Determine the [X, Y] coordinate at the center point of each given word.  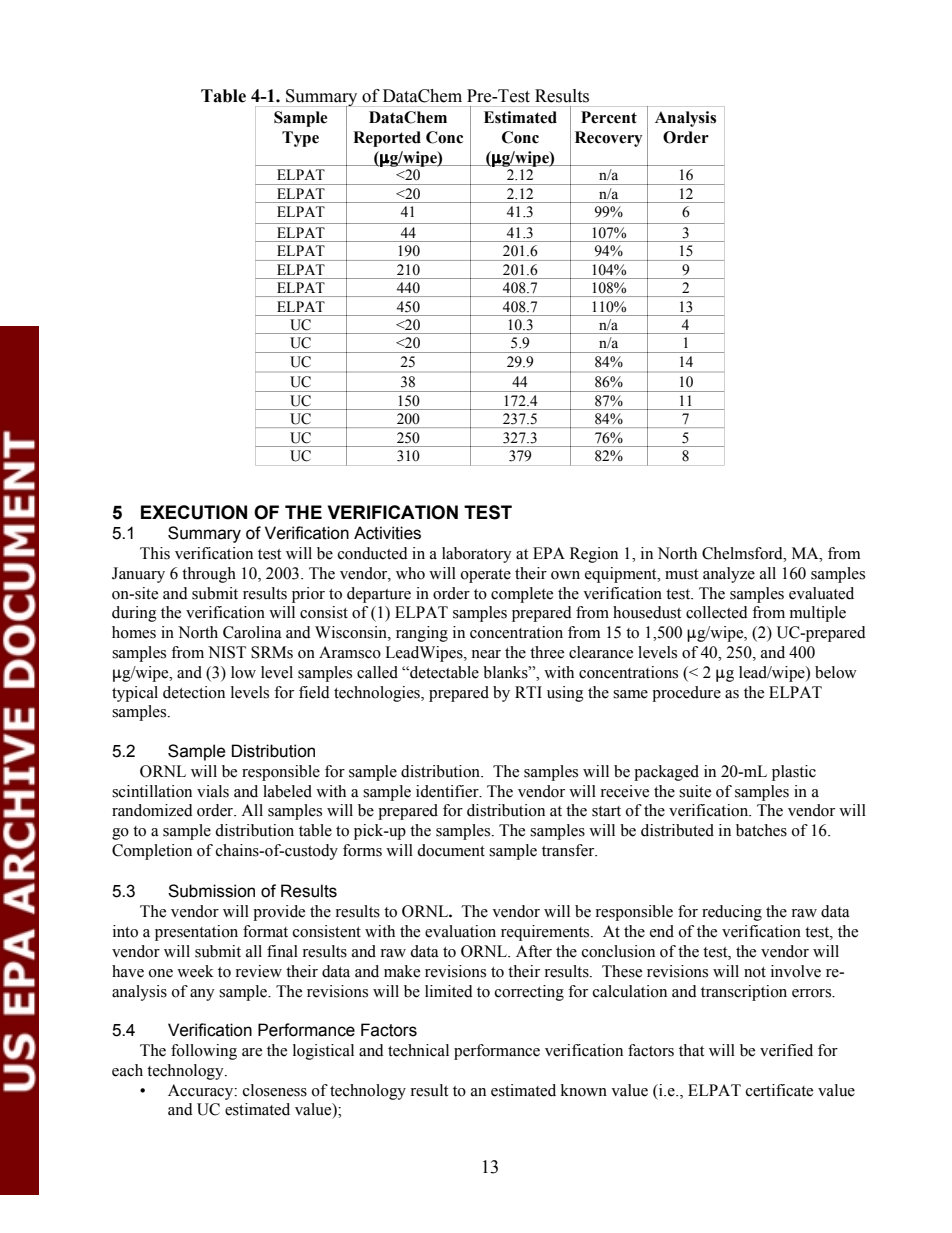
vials [213, 791]
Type [300, 139]
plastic [794, 773]
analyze [729, 575]
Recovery [608, 139]
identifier [448, 791]
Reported [387, 139]
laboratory [477, 555]
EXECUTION [194, 512]
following [204, 1052]
